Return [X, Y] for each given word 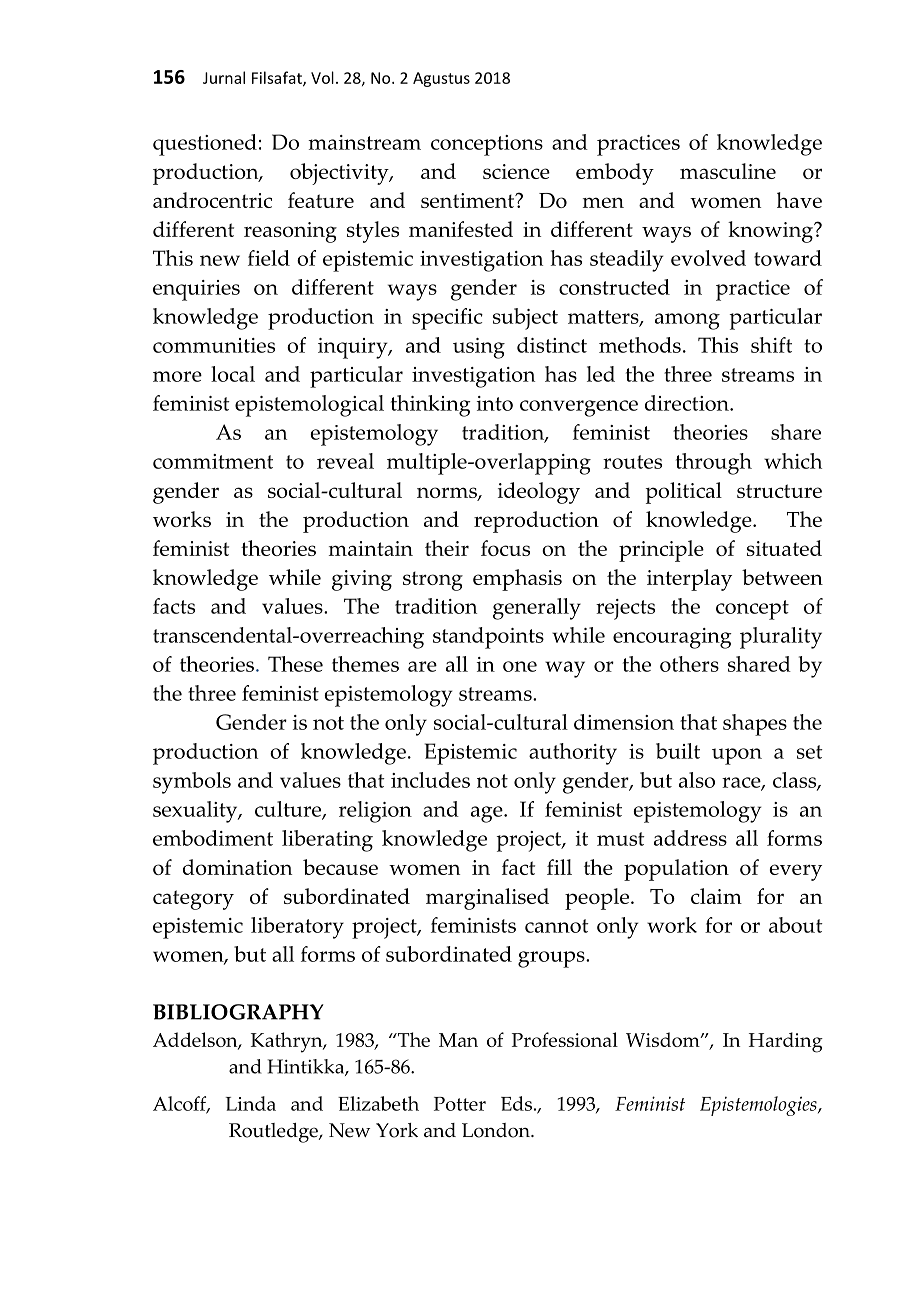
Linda [251, 1103]
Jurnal [224, 77]
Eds [516, 1103]
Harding [786, 1042]
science [516, 171]
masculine [728, 171]
